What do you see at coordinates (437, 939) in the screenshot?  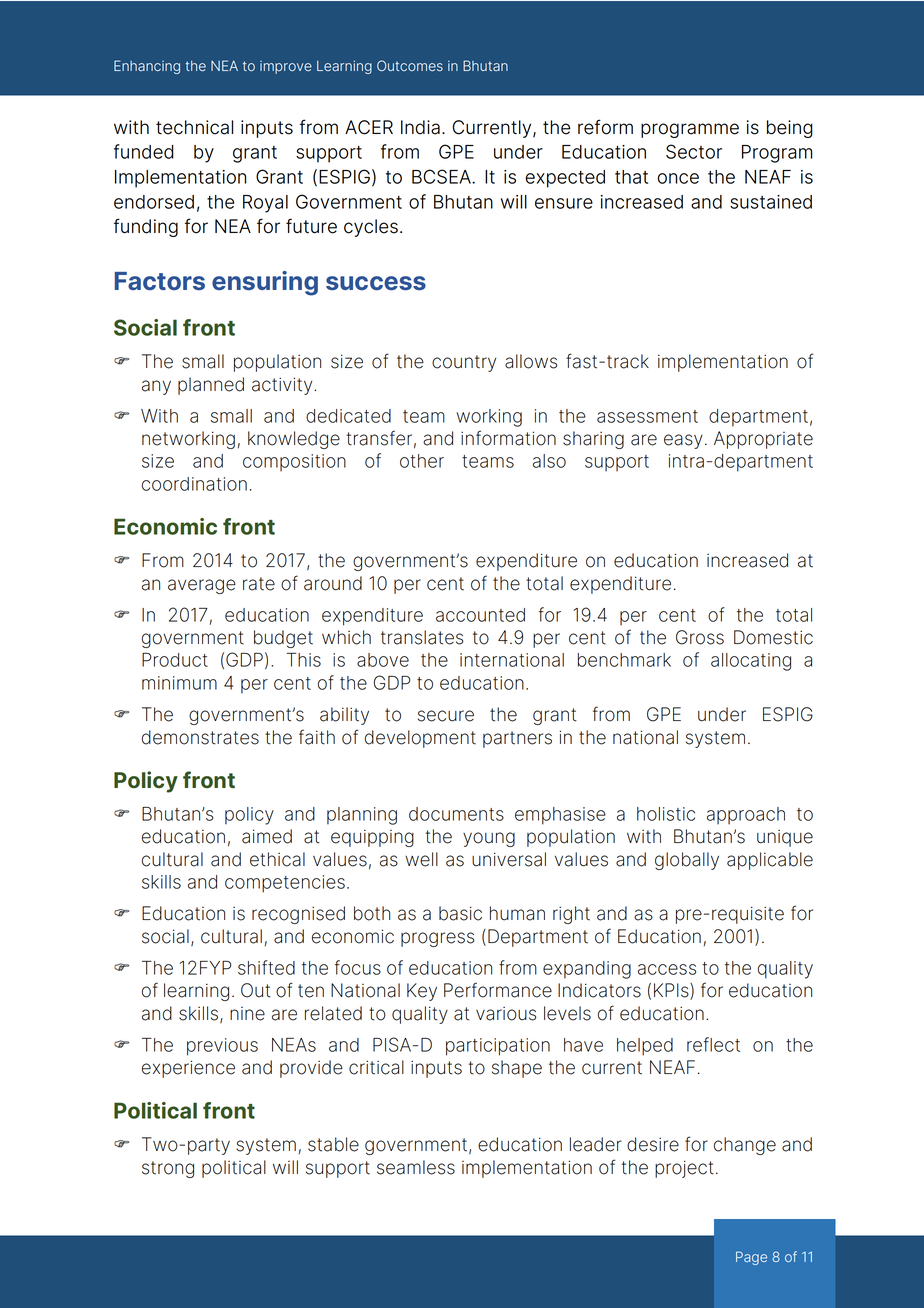 I see `progress` at bounding box center [437, 939].
